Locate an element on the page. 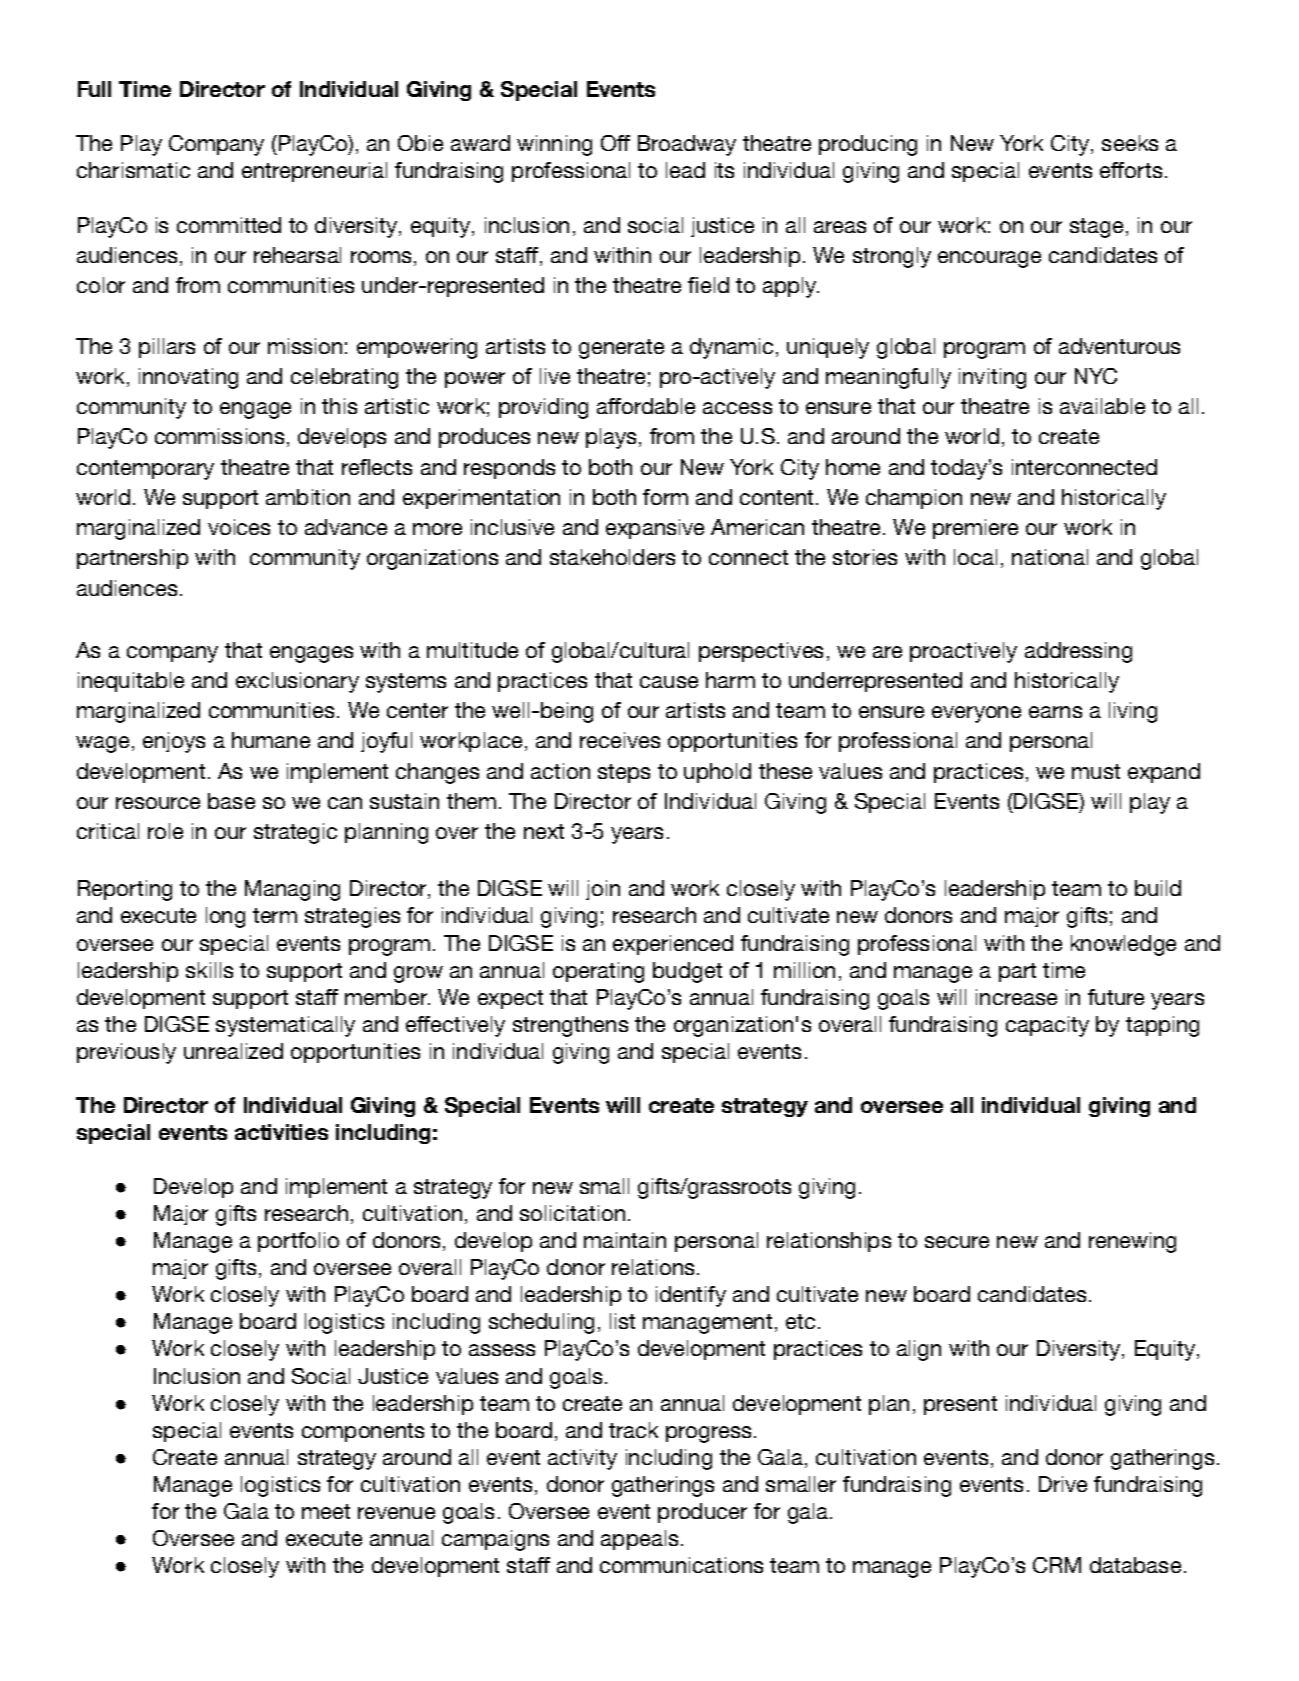  join is located at coordinates (603, 890).
